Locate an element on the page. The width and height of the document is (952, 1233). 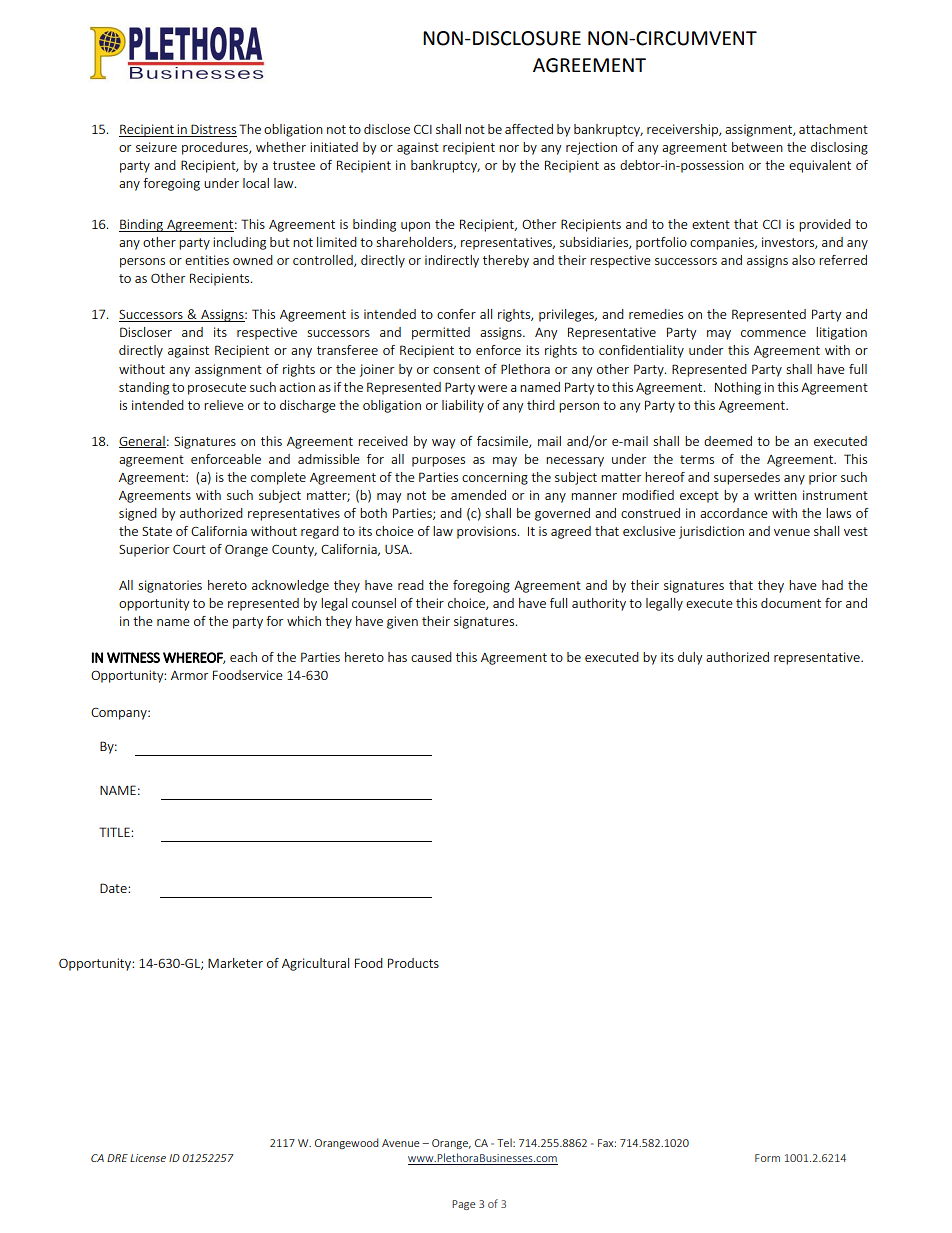
procedures is located at coordinates (216, 148).
